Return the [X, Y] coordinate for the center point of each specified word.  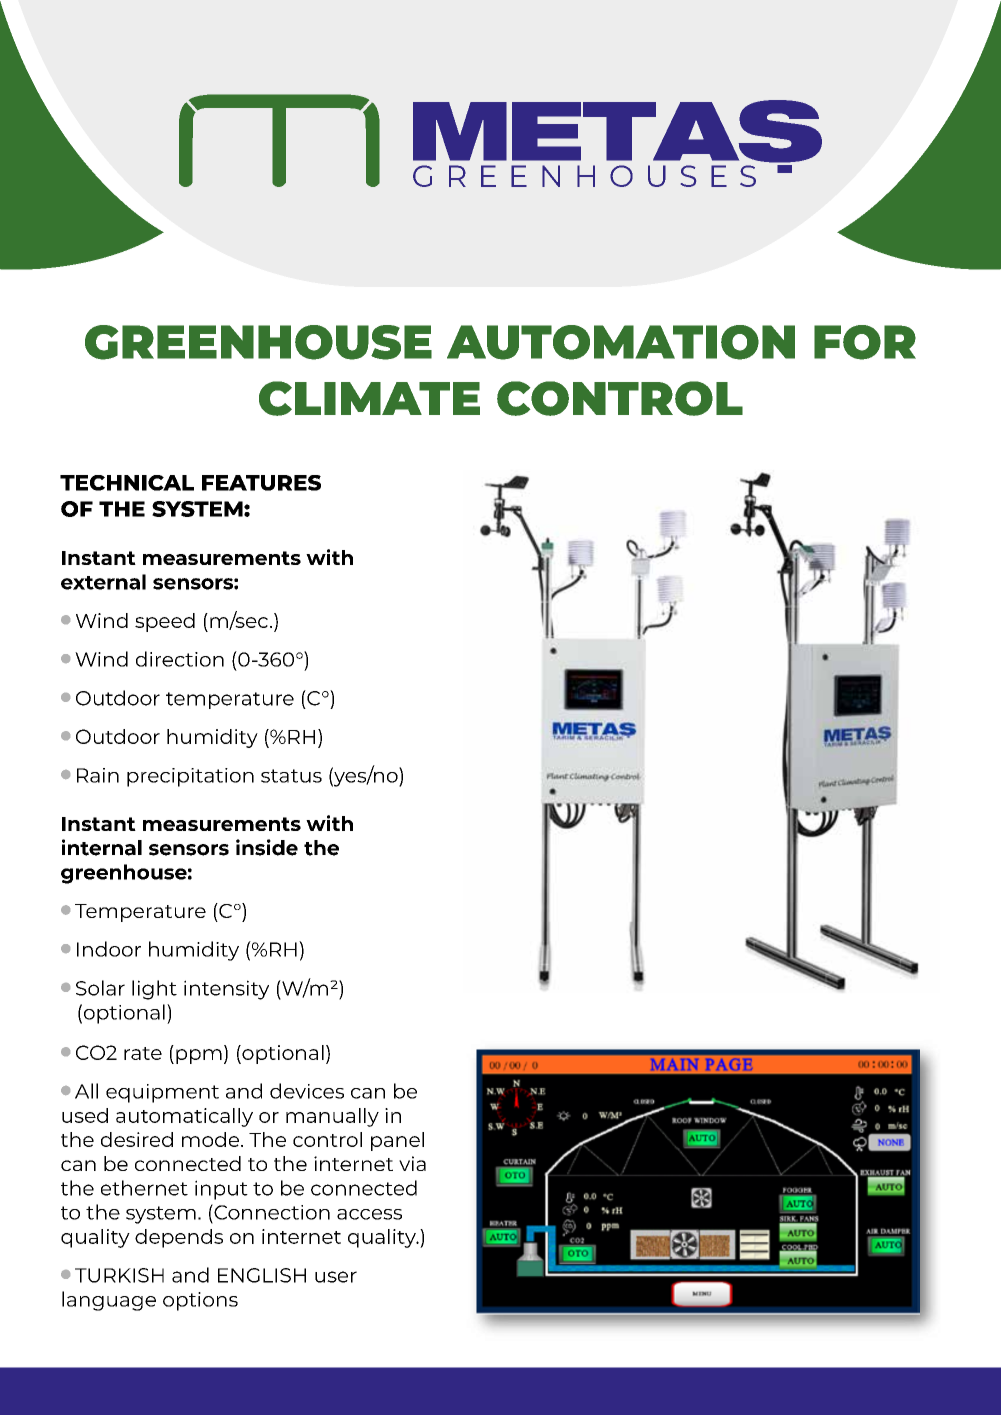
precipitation [190, 777]
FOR [865, 342]
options [200, 1301]
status [291, 776]
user [336, 1277]
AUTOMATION [621, 342]
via [412, 1163]
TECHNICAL [127, 483]
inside [267, 847]
